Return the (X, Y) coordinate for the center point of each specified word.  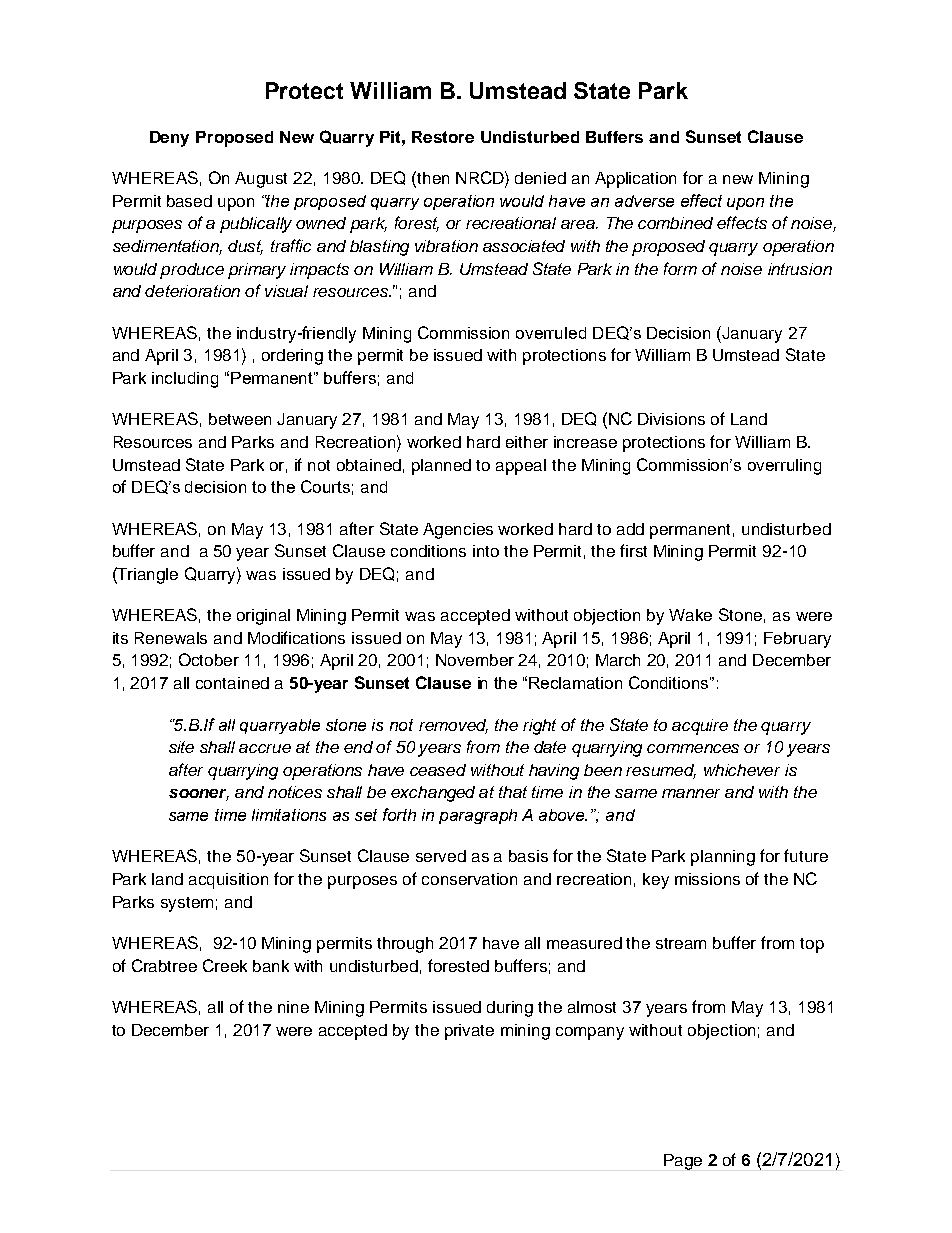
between (240, 419)
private (469, 1032)
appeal (521, 467)
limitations (289, 815)
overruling (784, 467)
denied (540, 178)
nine (293, 1007)
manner (691, 793)
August (261, 180)
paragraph (478, 816)
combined (675, 223)
